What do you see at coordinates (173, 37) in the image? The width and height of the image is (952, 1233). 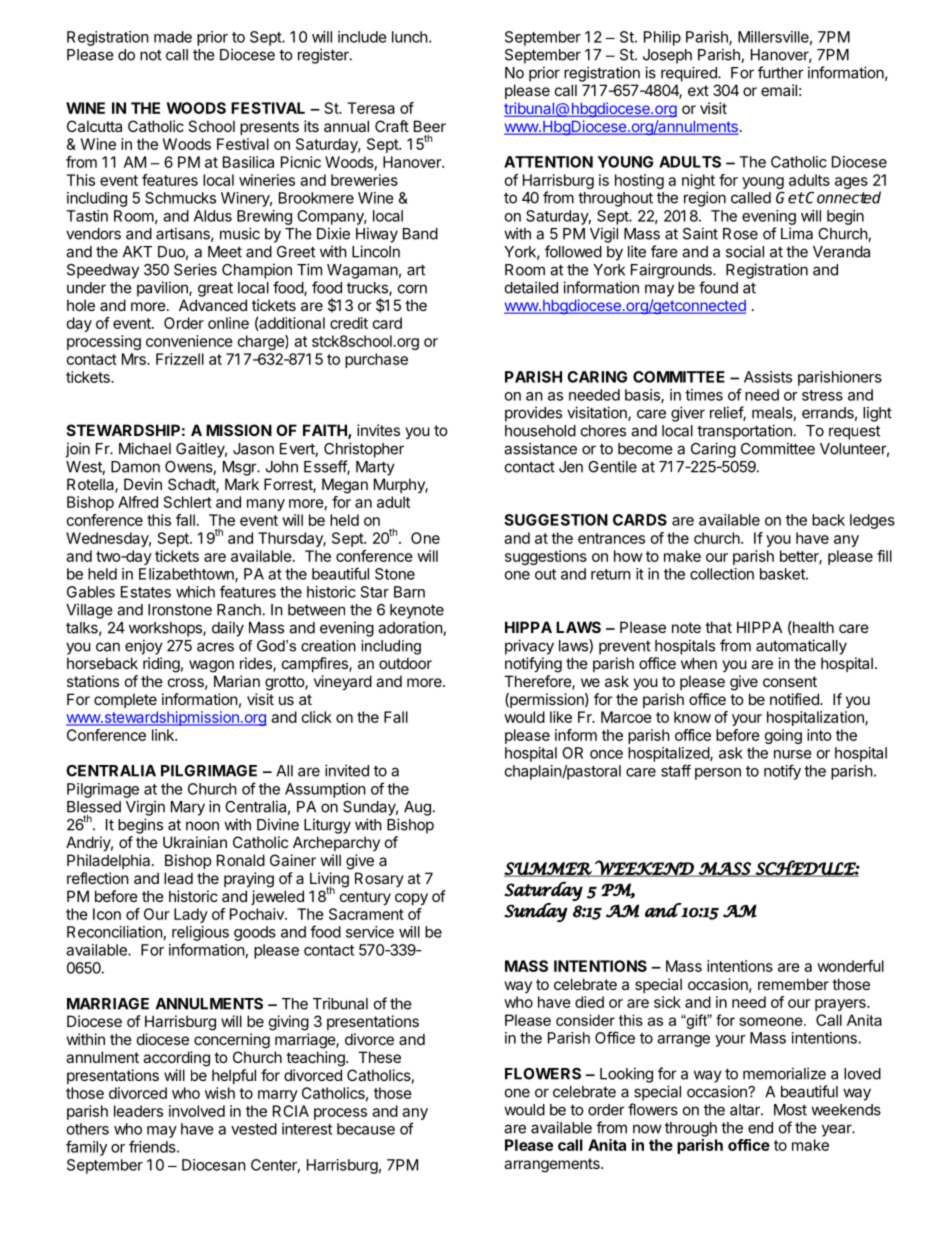 I see `made` at bounding box center [173, 37].
